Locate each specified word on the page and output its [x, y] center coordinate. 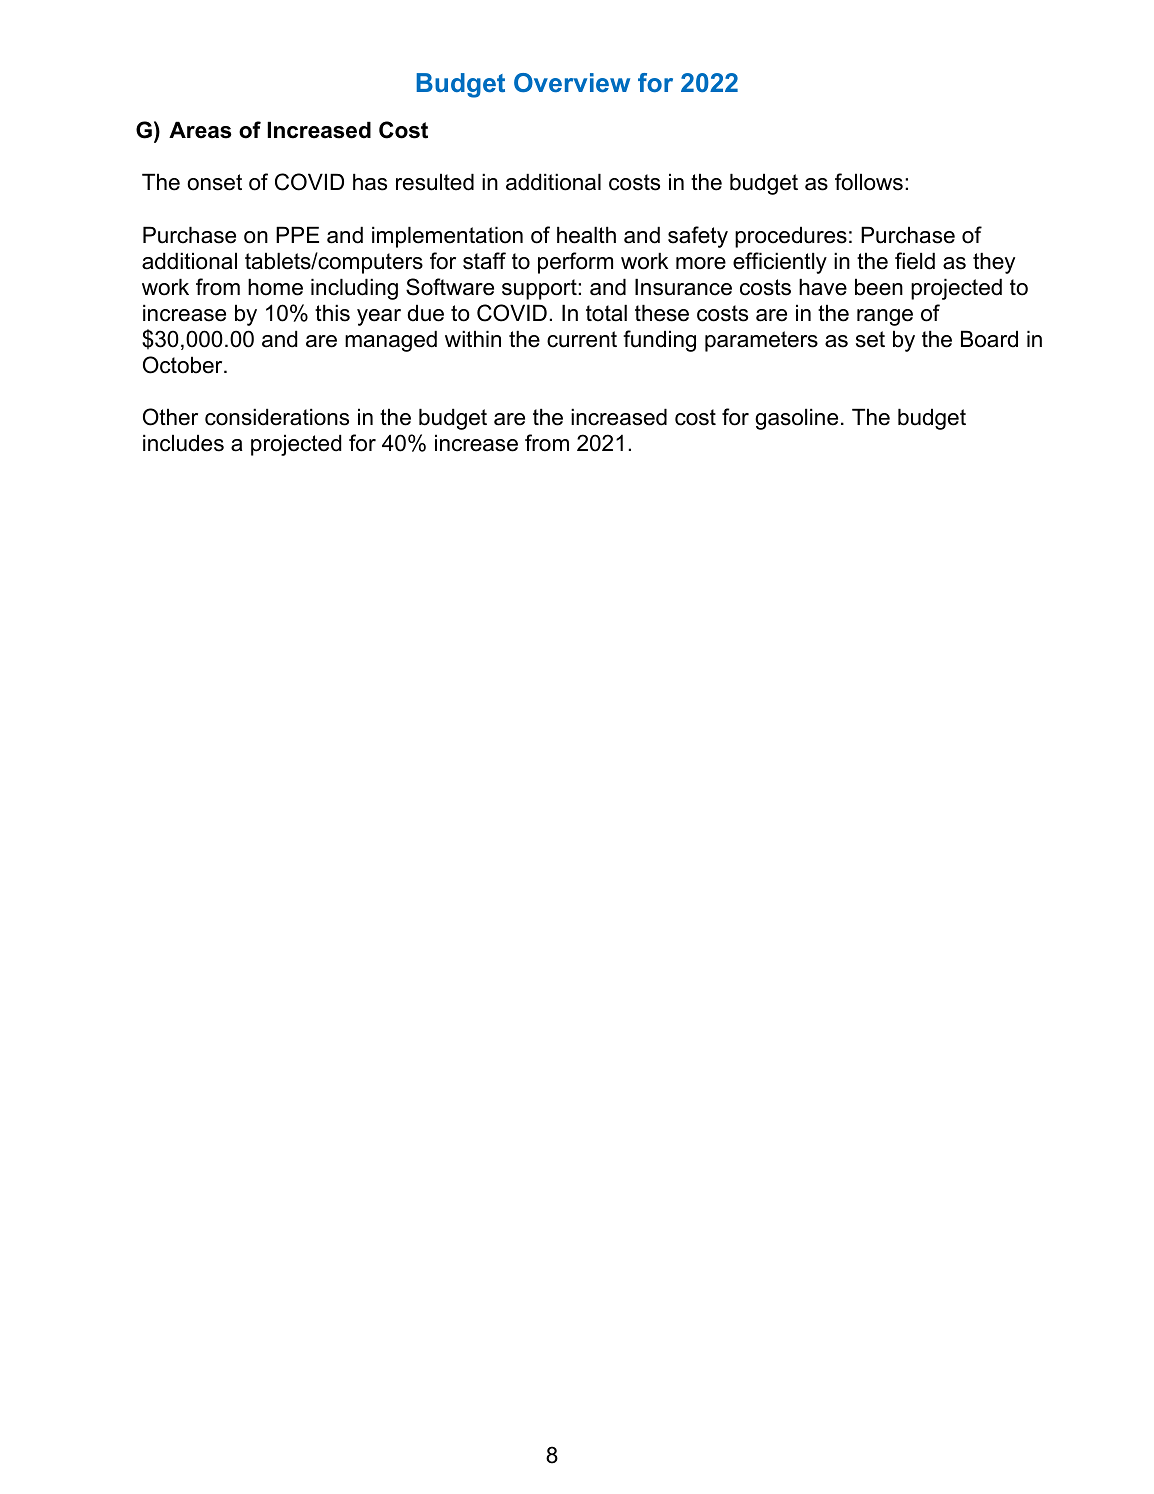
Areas [200, 130]
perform [575, 263]
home [275, 287]
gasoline [796, 419]
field [915, 261]
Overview [572, 82]
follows [869, 182]
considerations [277, 417]
